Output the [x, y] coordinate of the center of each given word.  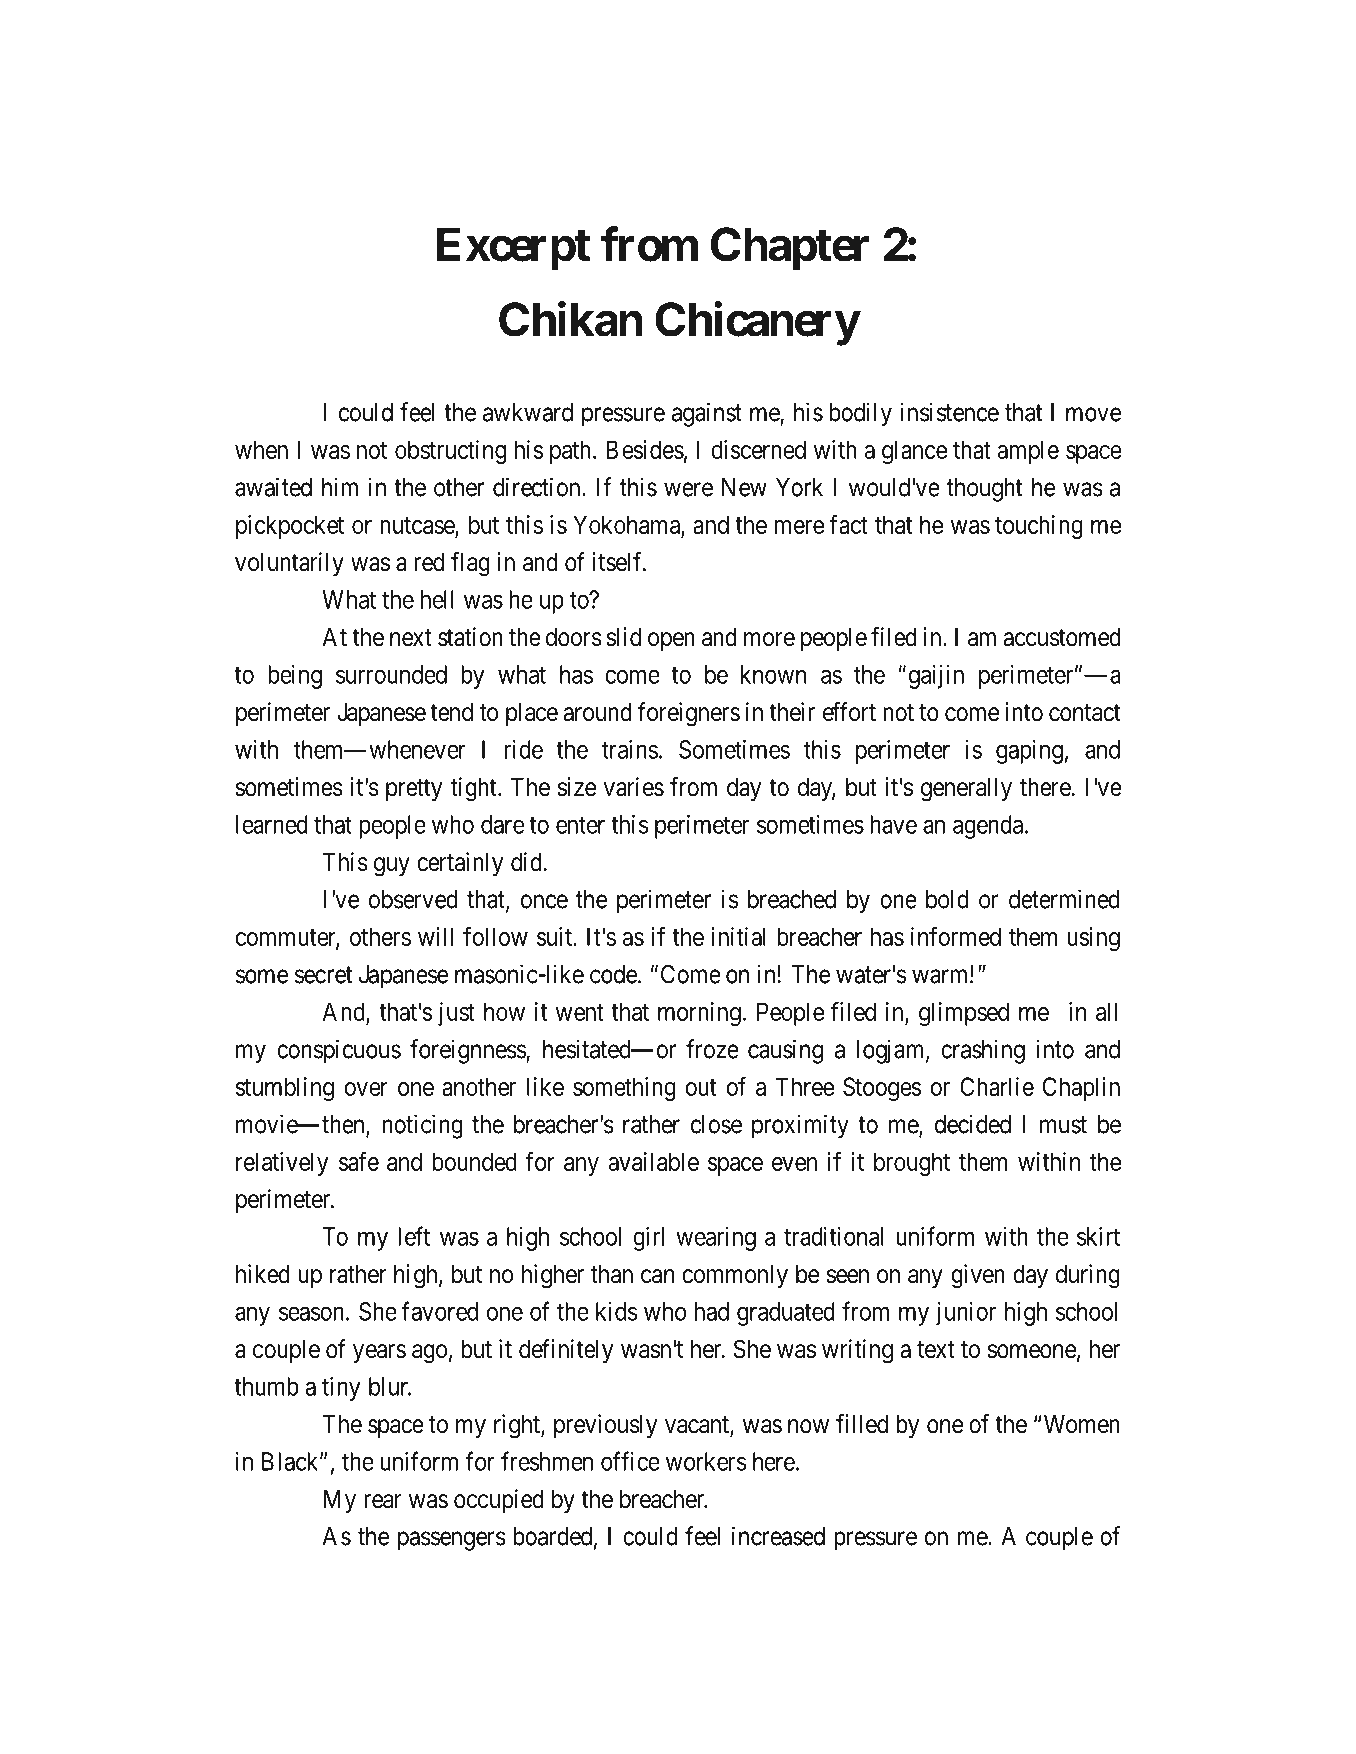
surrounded [391, 674]
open [671, 641]
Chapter [790, 249]
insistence [949, 412]
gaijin [936, 677]
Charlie [997, 1086]
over [366, 1089]
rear [383, 1501]
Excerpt [513, 249]
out [700, 1087]
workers [706, 1461]
